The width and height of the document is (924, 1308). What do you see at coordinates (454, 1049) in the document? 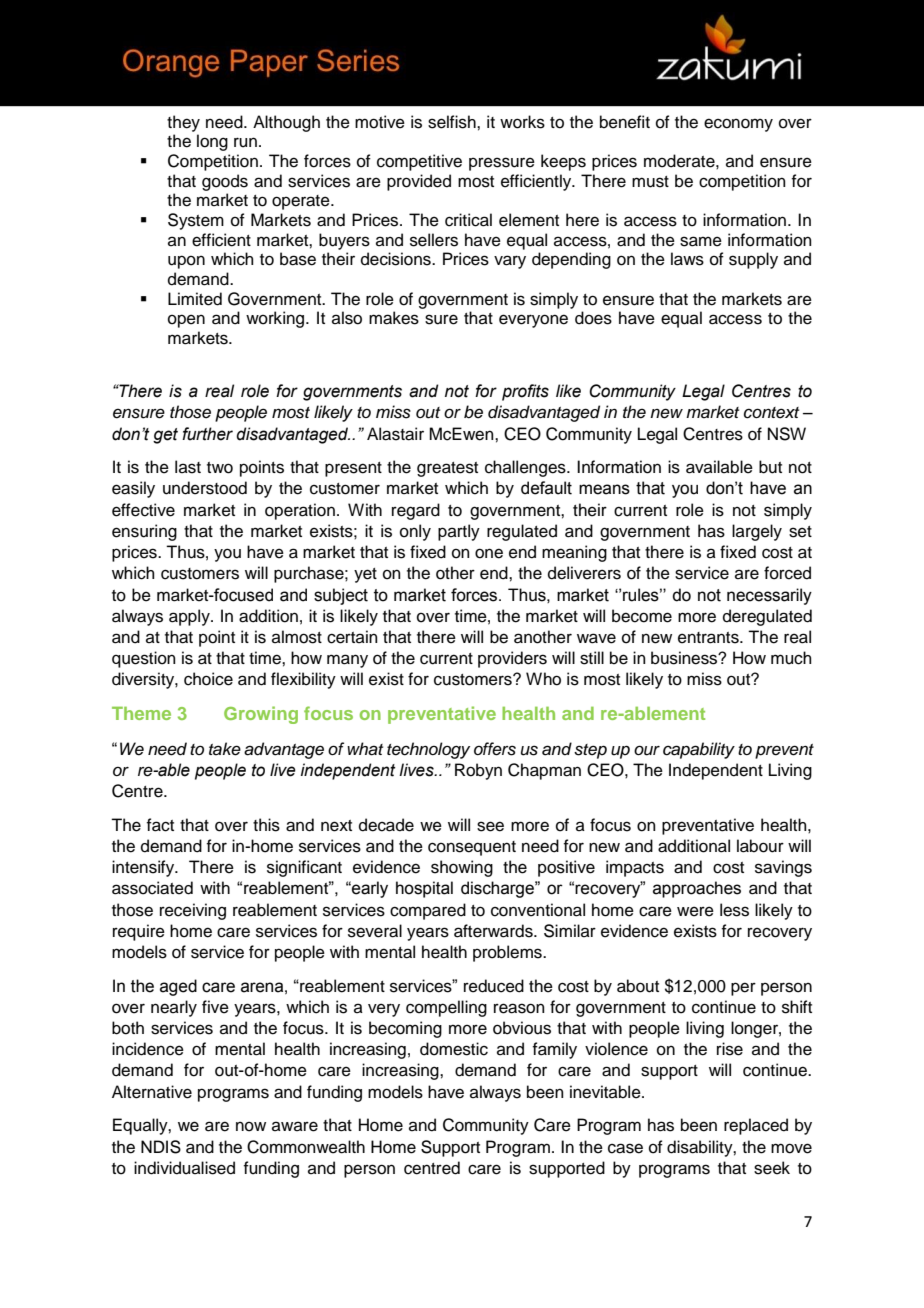
I see `domestic` at bounding box center [454, 1049].
